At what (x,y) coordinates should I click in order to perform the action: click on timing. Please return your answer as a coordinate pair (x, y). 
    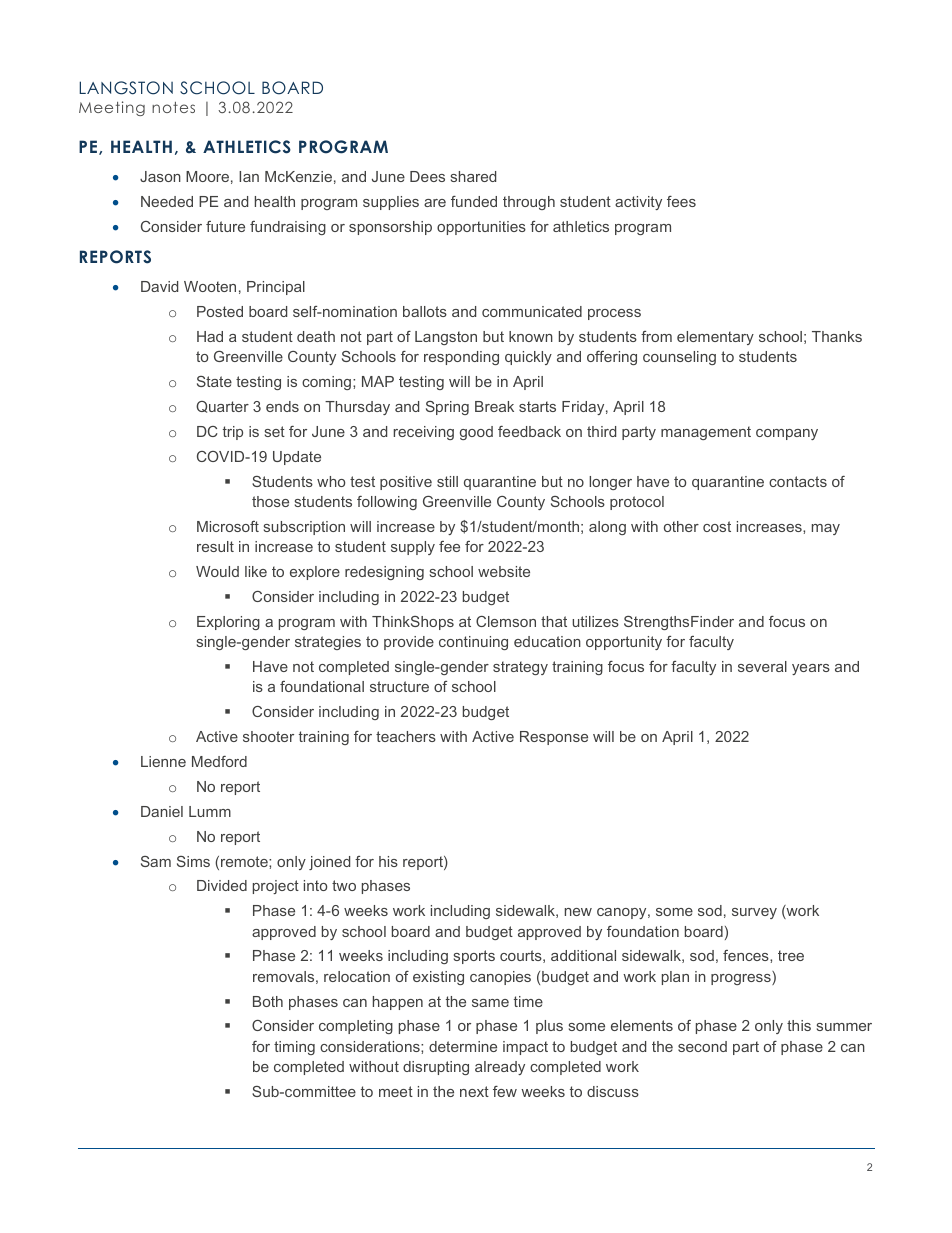
    Looking at the image, I should click on (294, 1048).
